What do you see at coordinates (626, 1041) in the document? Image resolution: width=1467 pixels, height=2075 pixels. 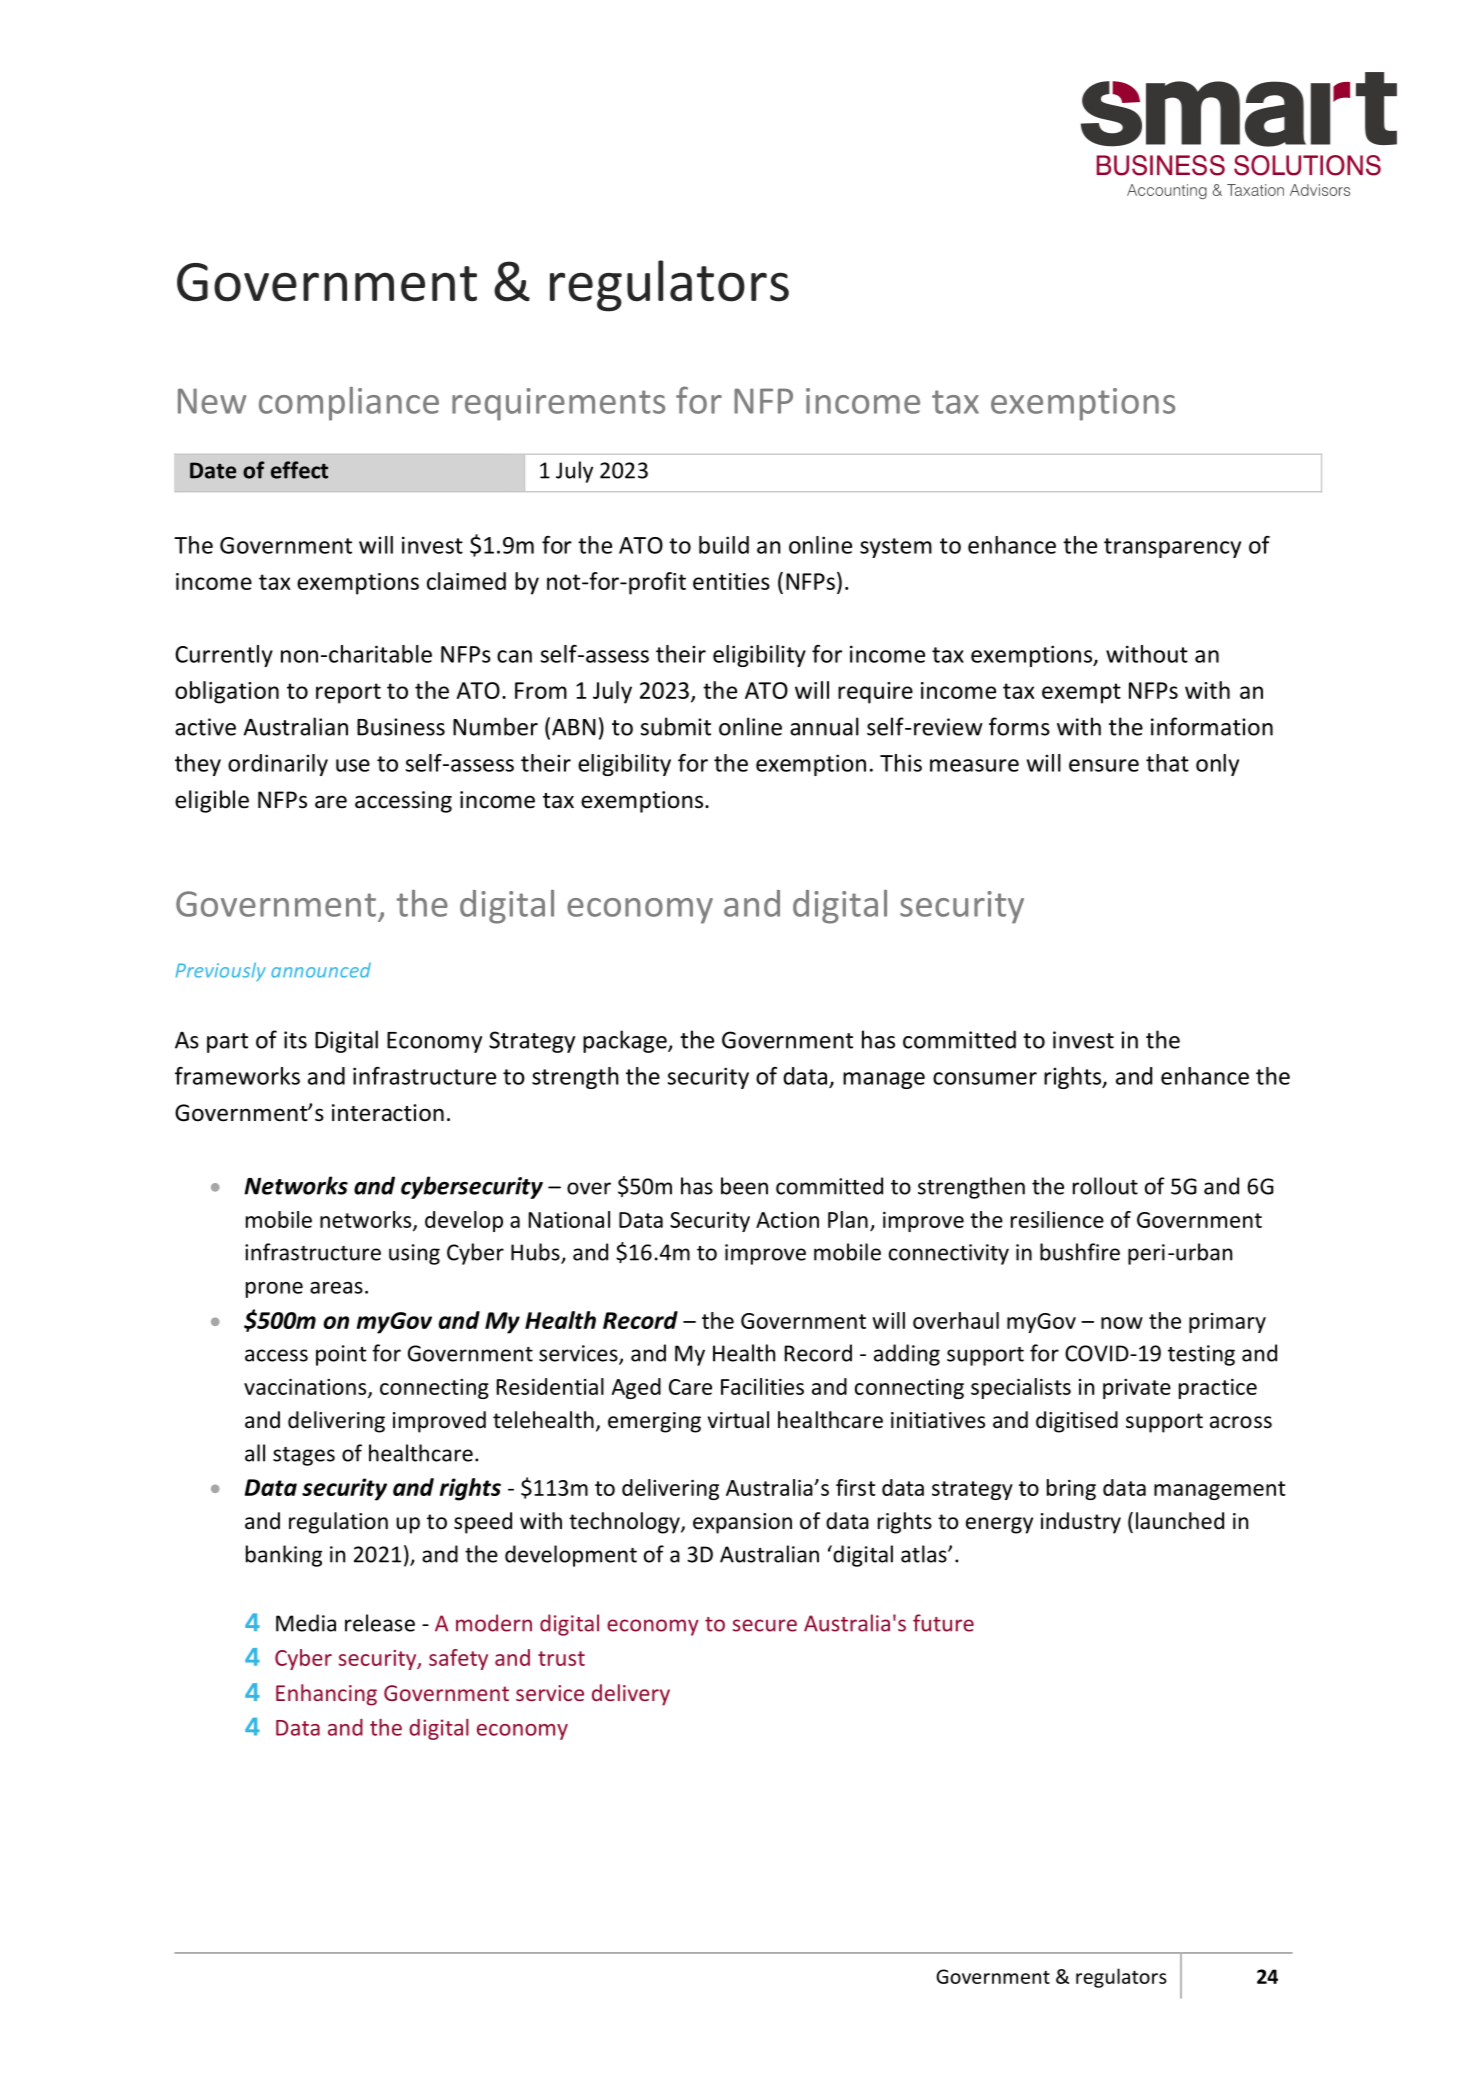 I see `package` at bounding box center [626, 1041].
